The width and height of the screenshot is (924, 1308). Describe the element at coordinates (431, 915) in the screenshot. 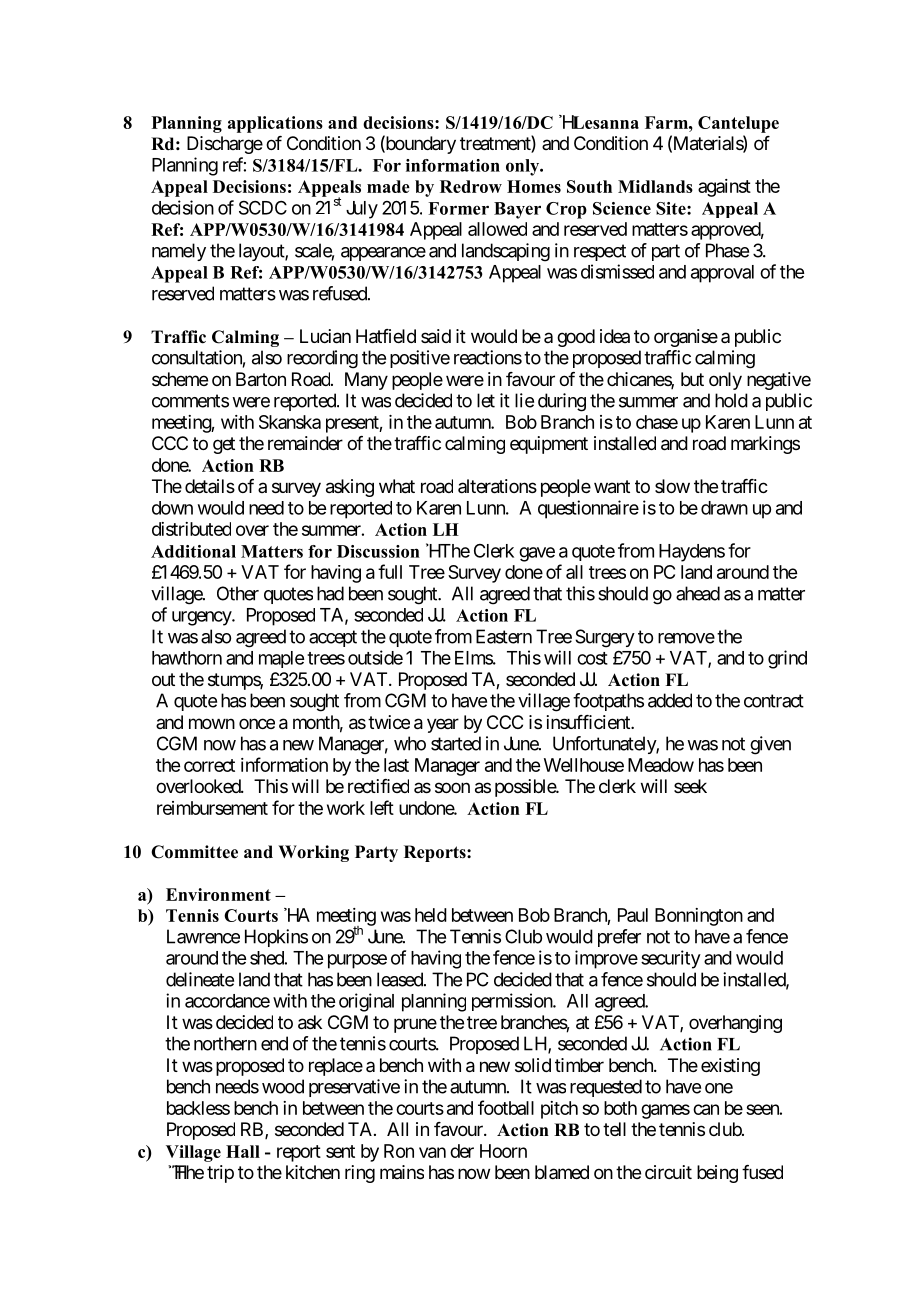

I see `held` at that location.
